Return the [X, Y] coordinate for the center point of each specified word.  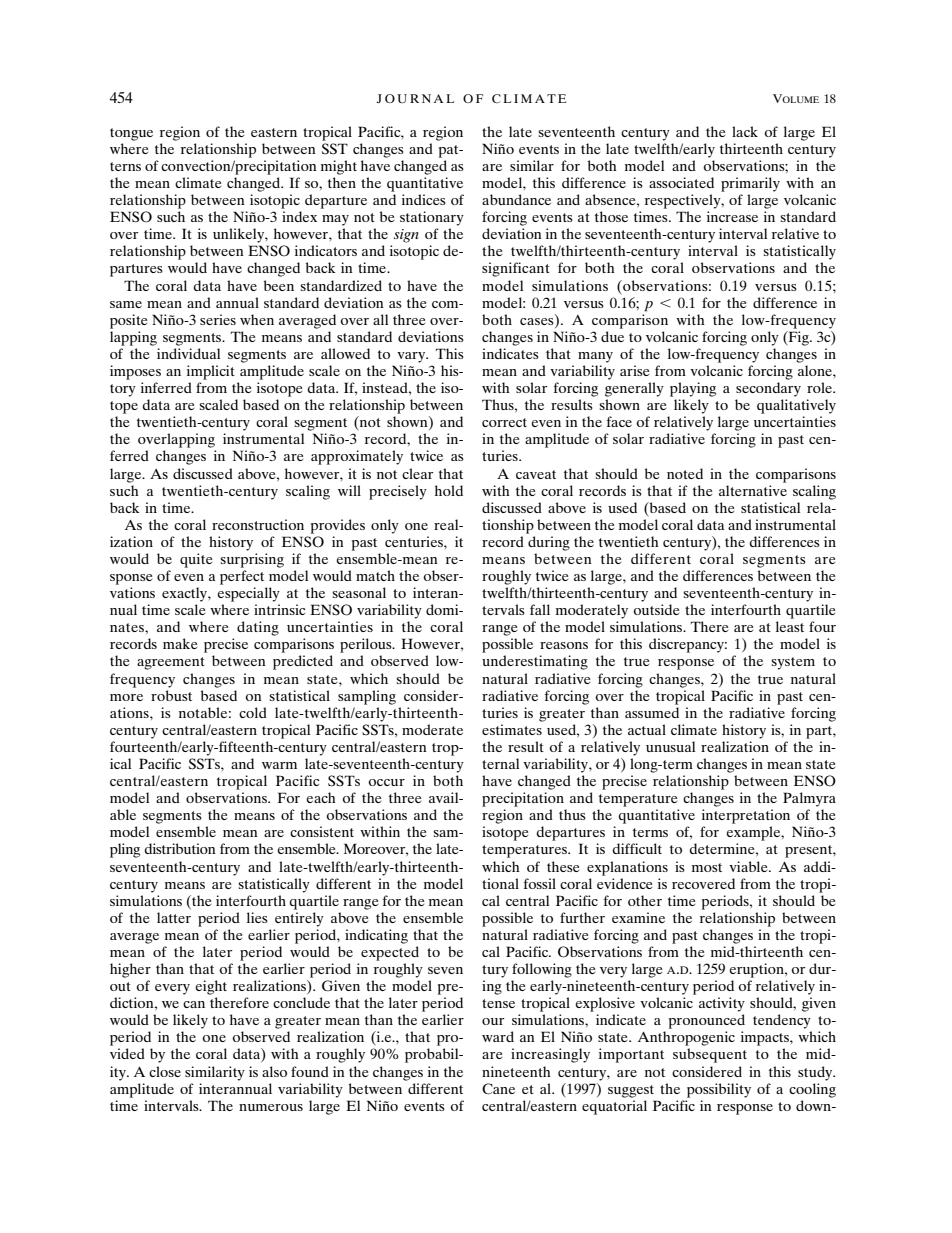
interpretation [746, 816]
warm [279, 765]
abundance [516, 199]
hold [449, 490]
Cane [498, 1089]
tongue [131, 134]
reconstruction [258, 524]
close [165, 1071]
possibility [719, 1090]
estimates [512, 729]
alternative [753, 490]
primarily [750, 184]
